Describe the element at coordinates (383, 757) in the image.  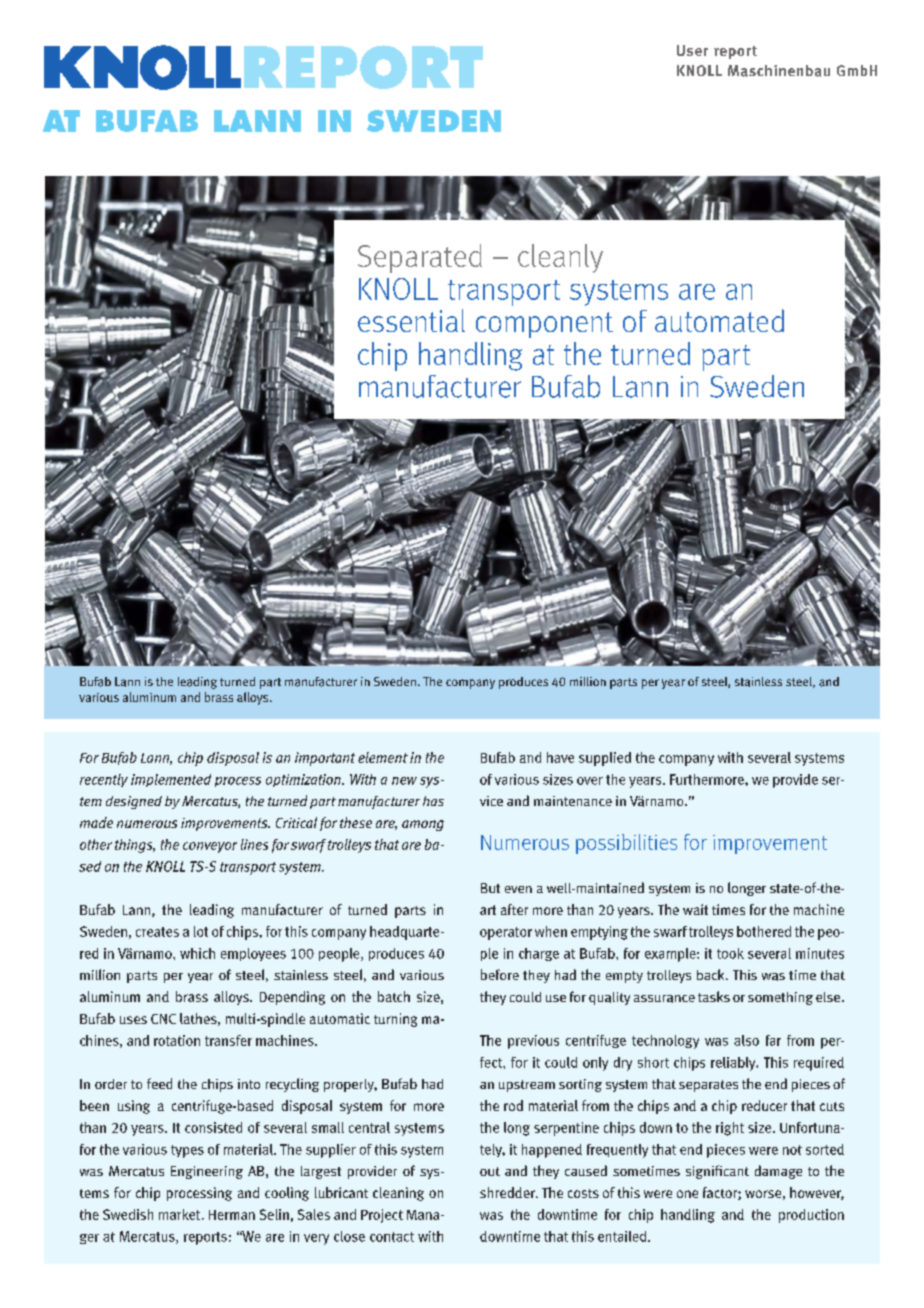
I see `element` at that location.
